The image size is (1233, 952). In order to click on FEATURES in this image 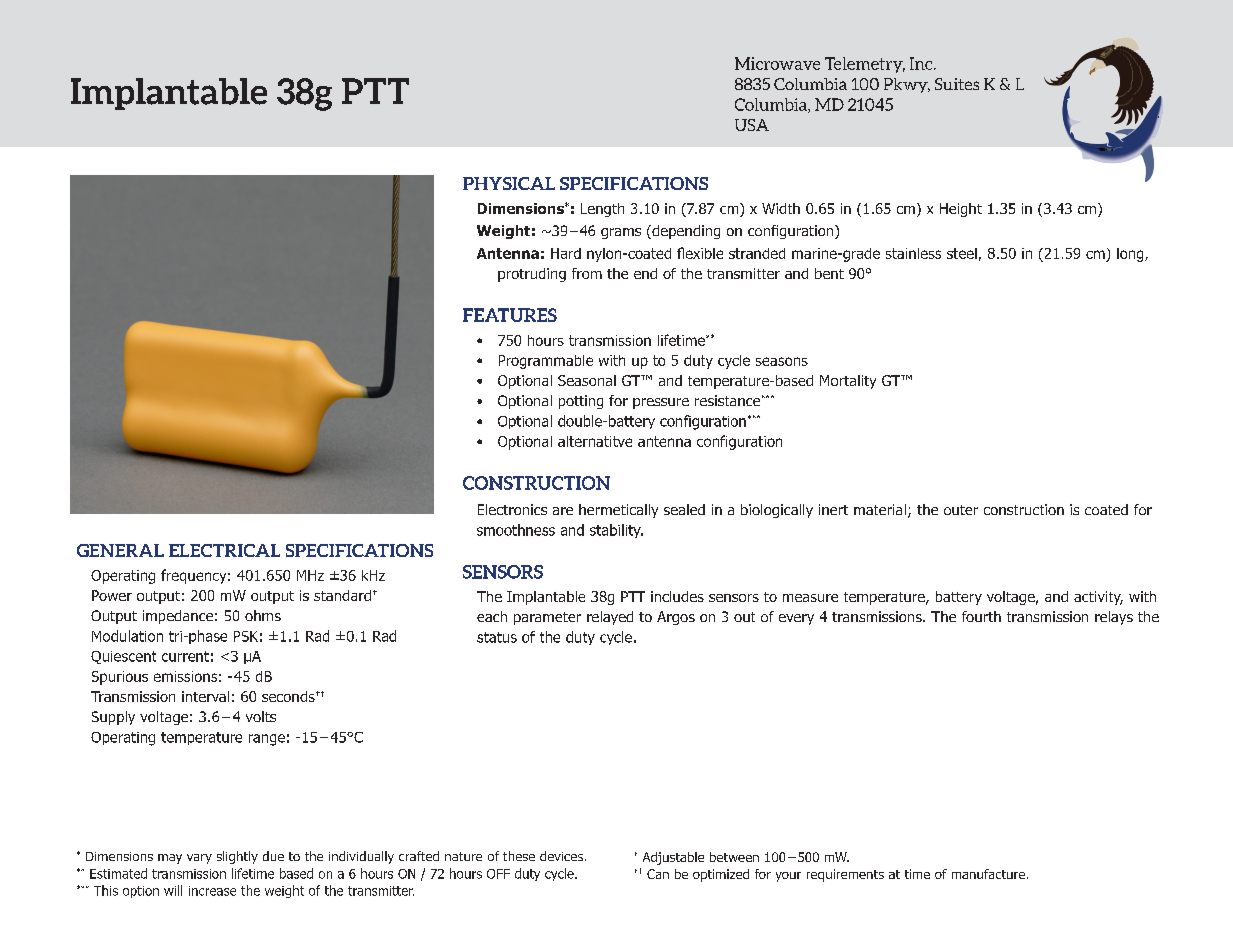, I will do `click(510, 315)`.
